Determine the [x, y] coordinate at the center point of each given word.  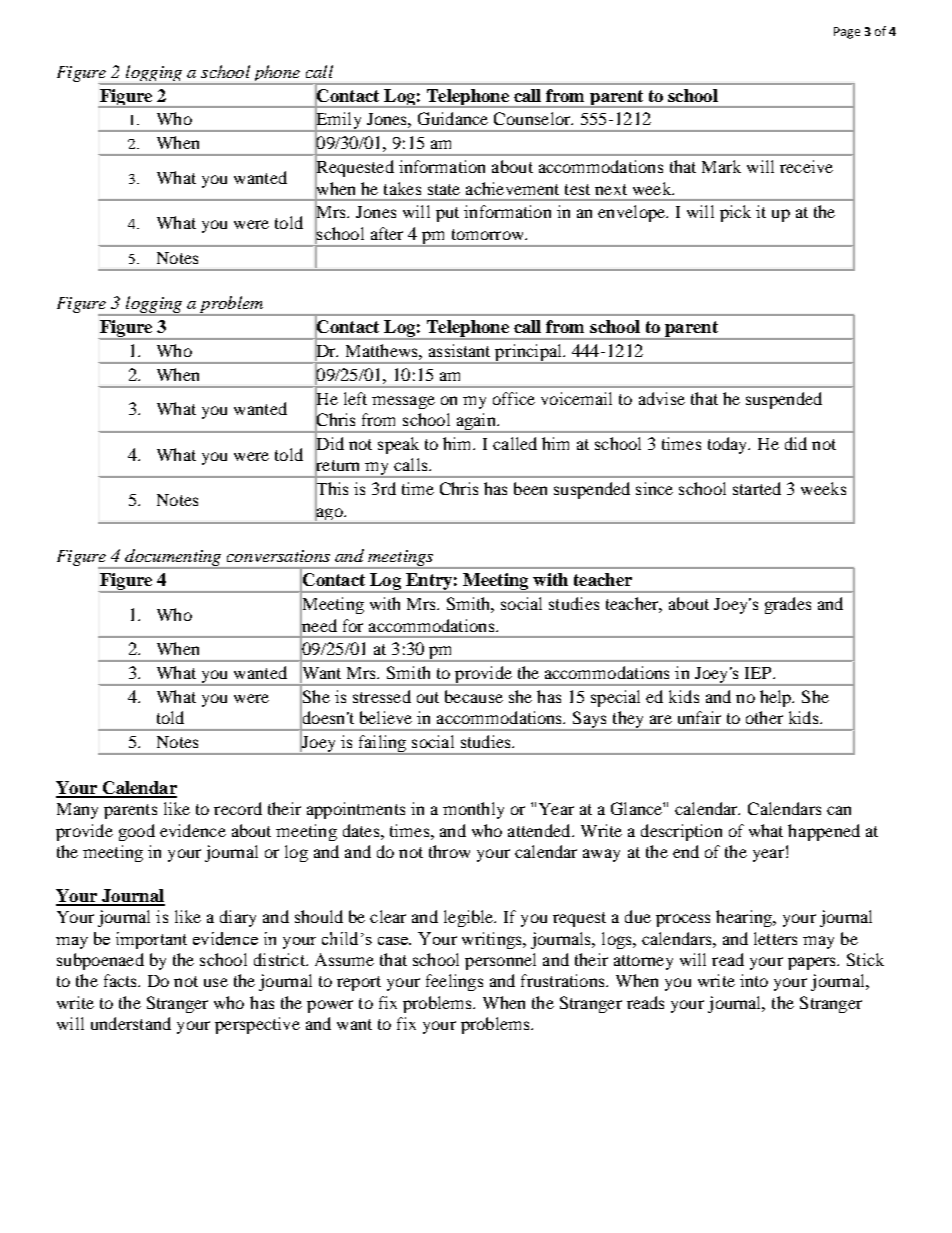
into [754, 980]
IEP [759, 673]
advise [662, 398]
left [355, 398]
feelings [454, 982]
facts [121, 980]
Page [847, 33]
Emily [339, 121]
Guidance [453, 118]
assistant [459, 350]
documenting [173, 559]
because [474, 696]
